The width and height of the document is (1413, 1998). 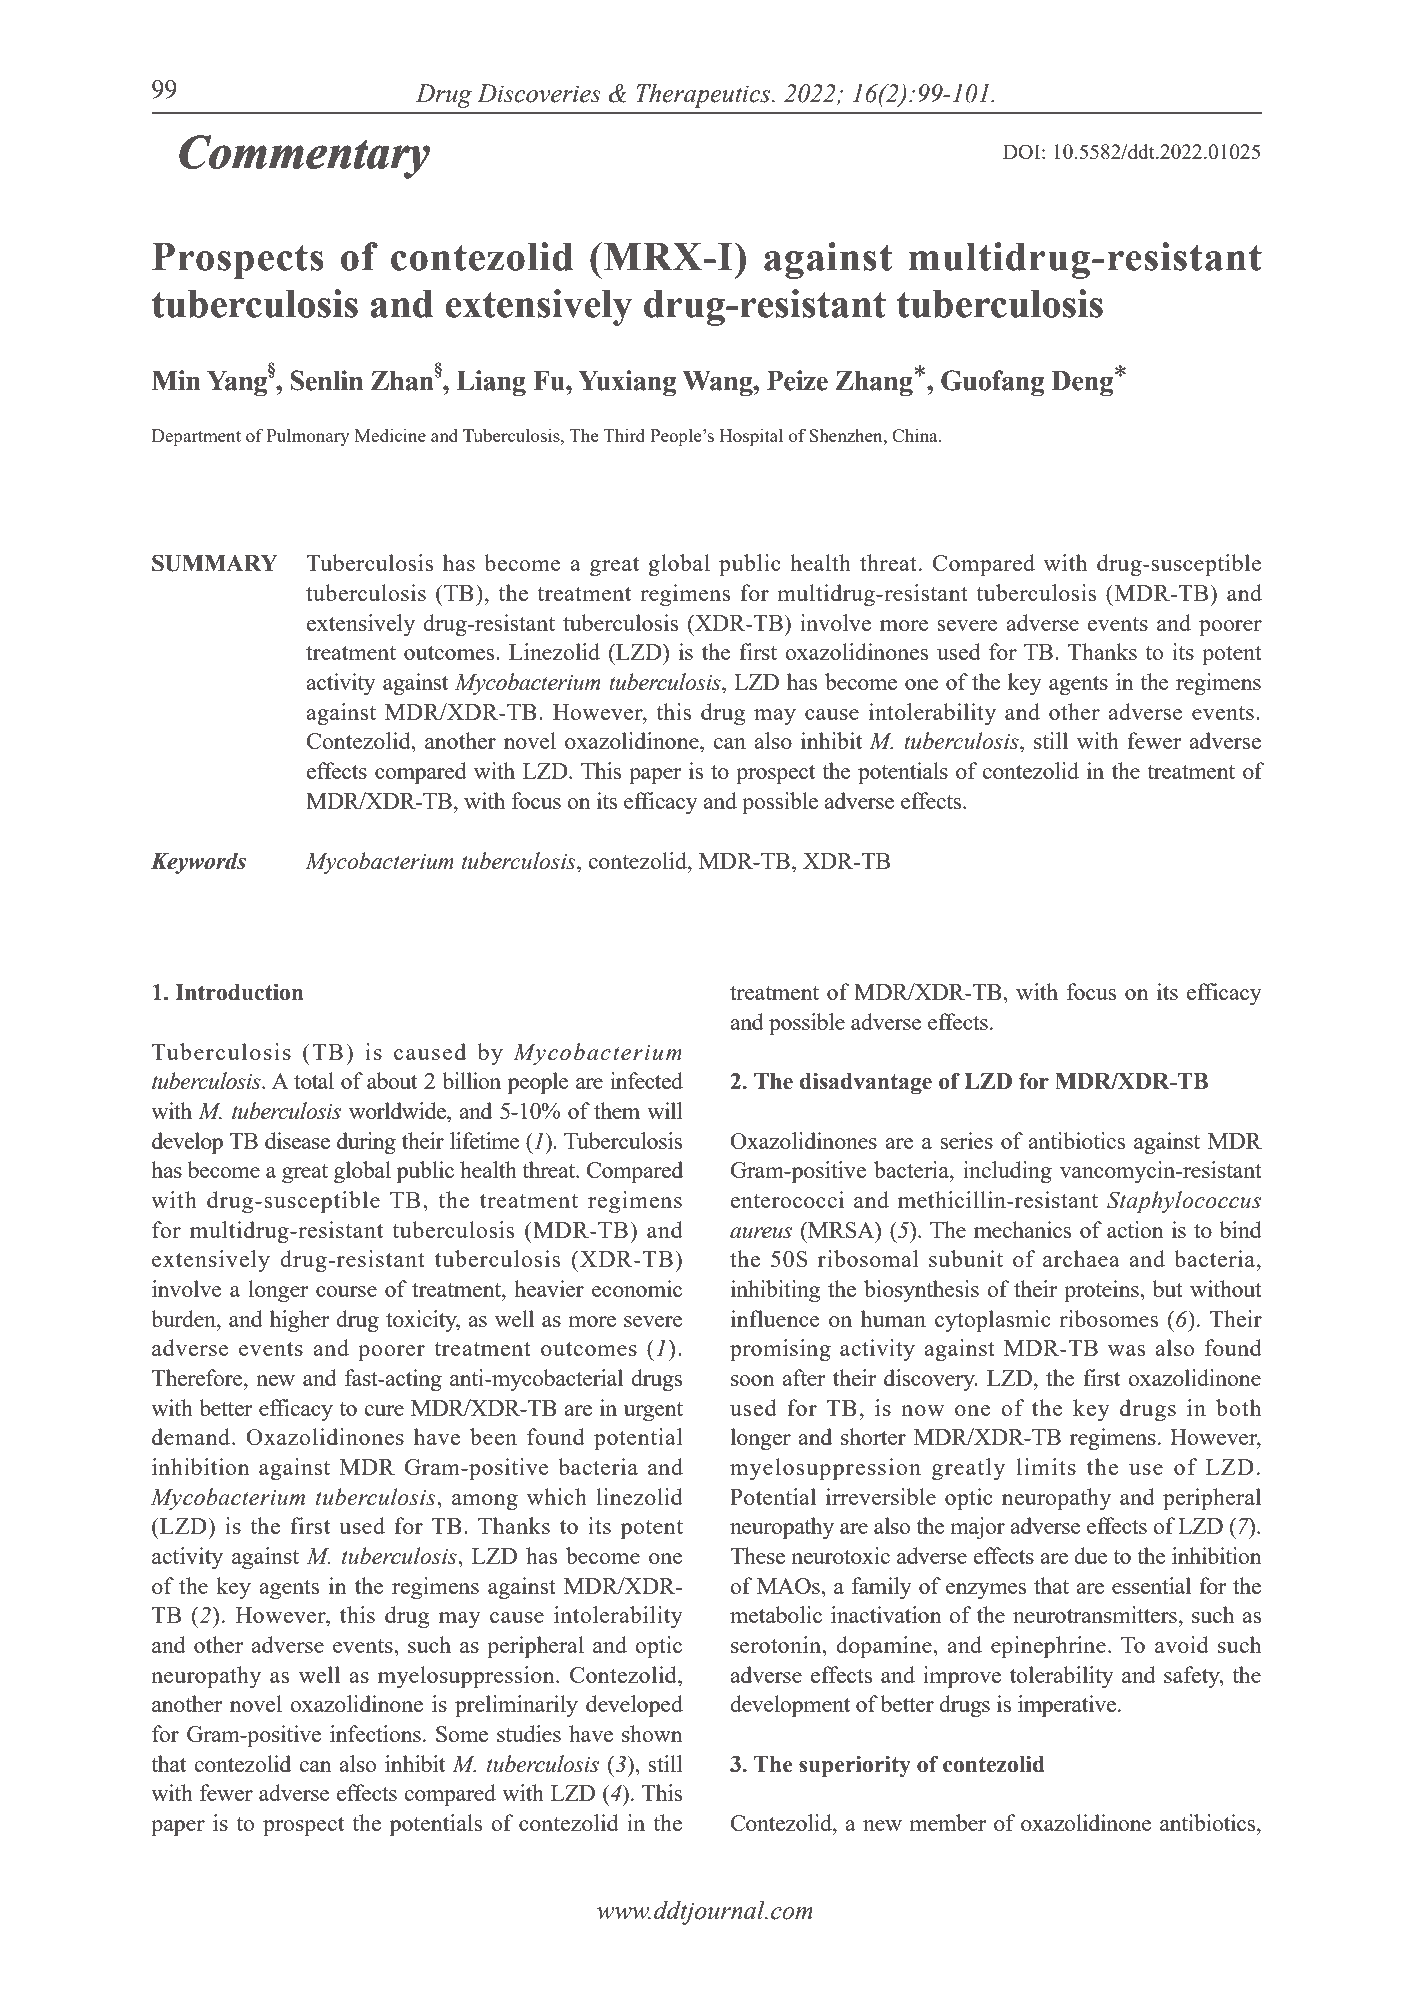 I want to click on China, so click(x=916, y=435).
